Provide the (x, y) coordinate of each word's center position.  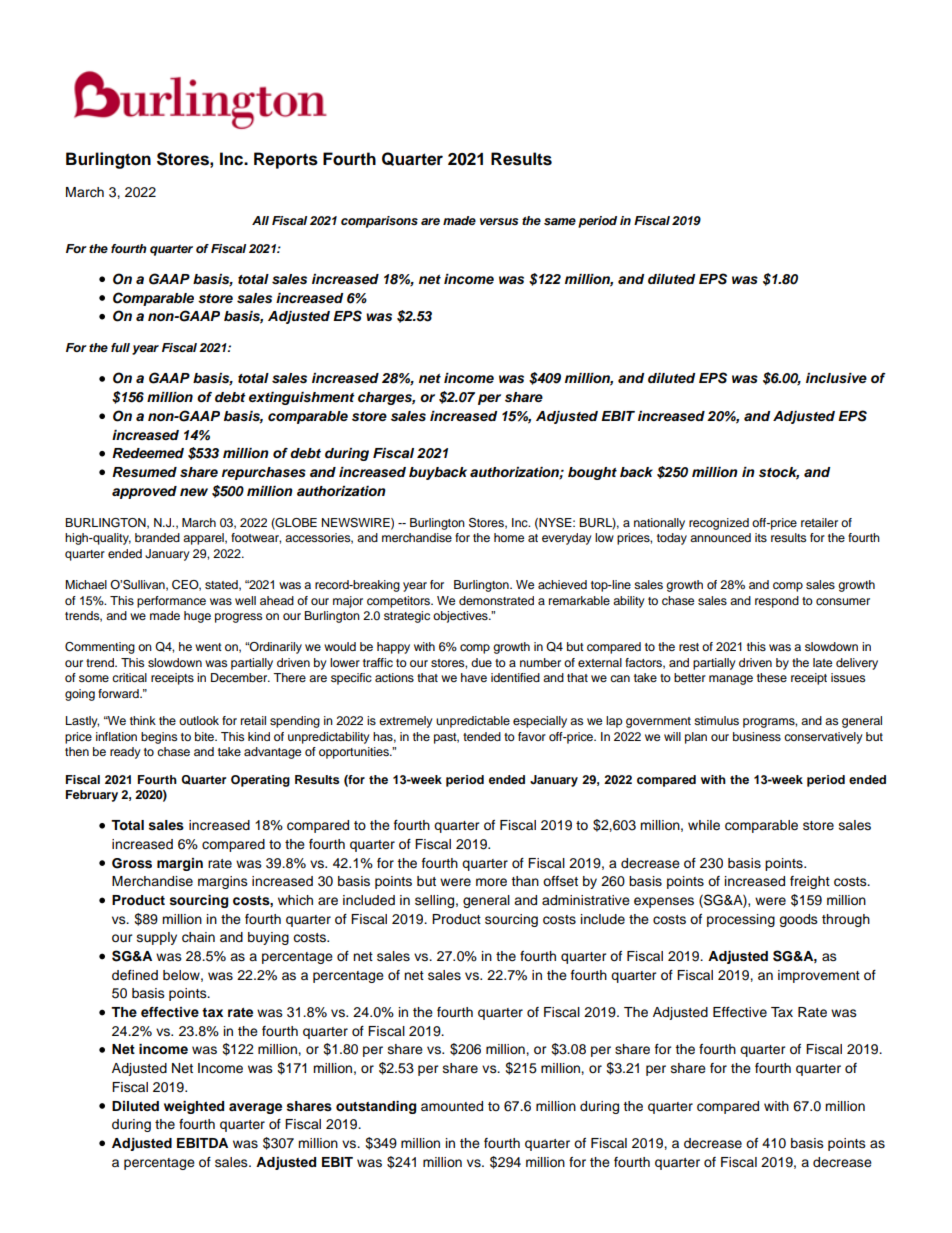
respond (777, 602)
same (560, 221)
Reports (286, 160)
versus (499, 221)
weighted (194, 1107)
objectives (461, 617)
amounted (452, 1106)
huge (197, 617)
